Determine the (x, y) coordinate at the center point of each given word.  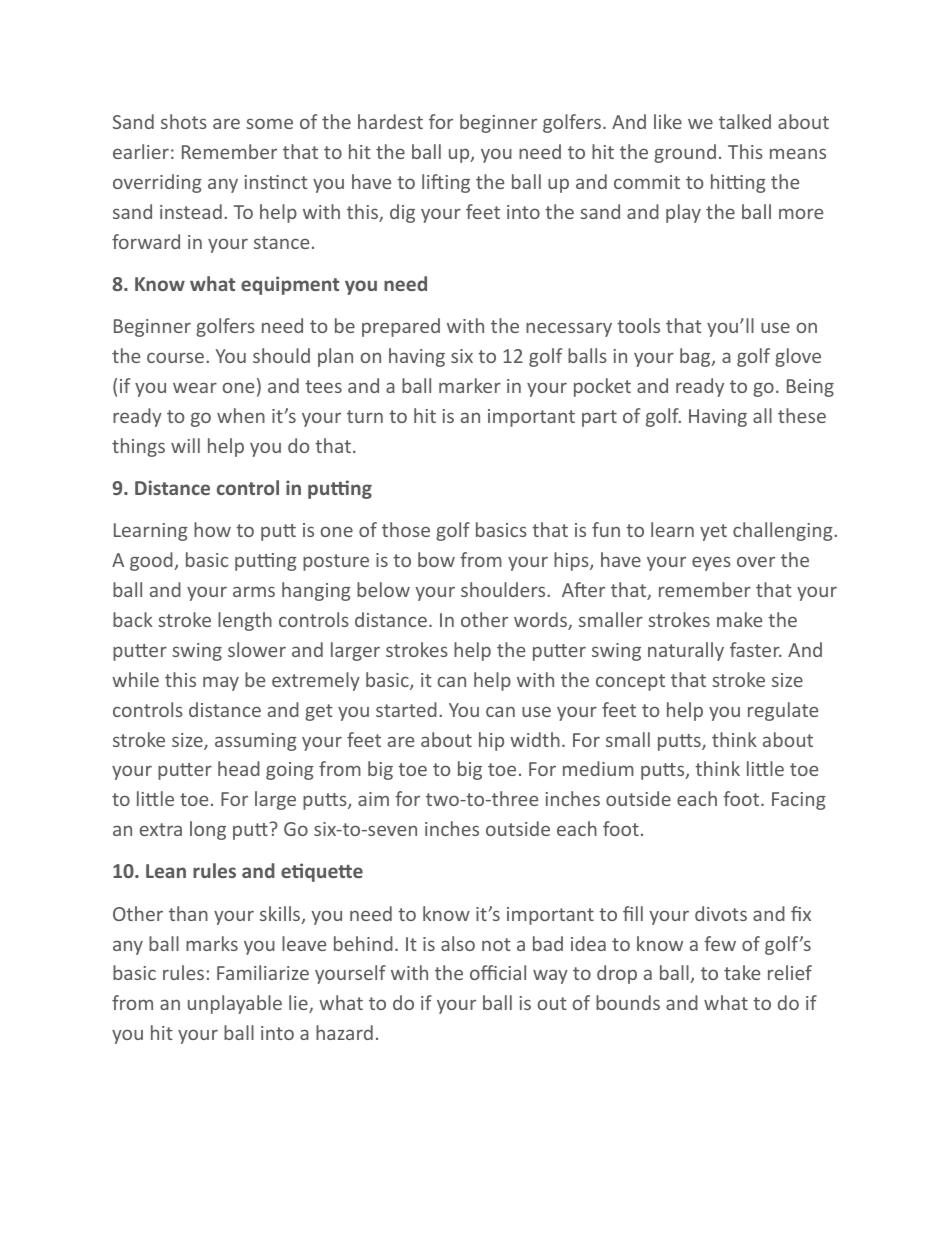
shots (184, 121)
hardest (390, 121)
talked (745, 121)
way (550, 976)
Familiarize (263, 972)
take (742, 972)
